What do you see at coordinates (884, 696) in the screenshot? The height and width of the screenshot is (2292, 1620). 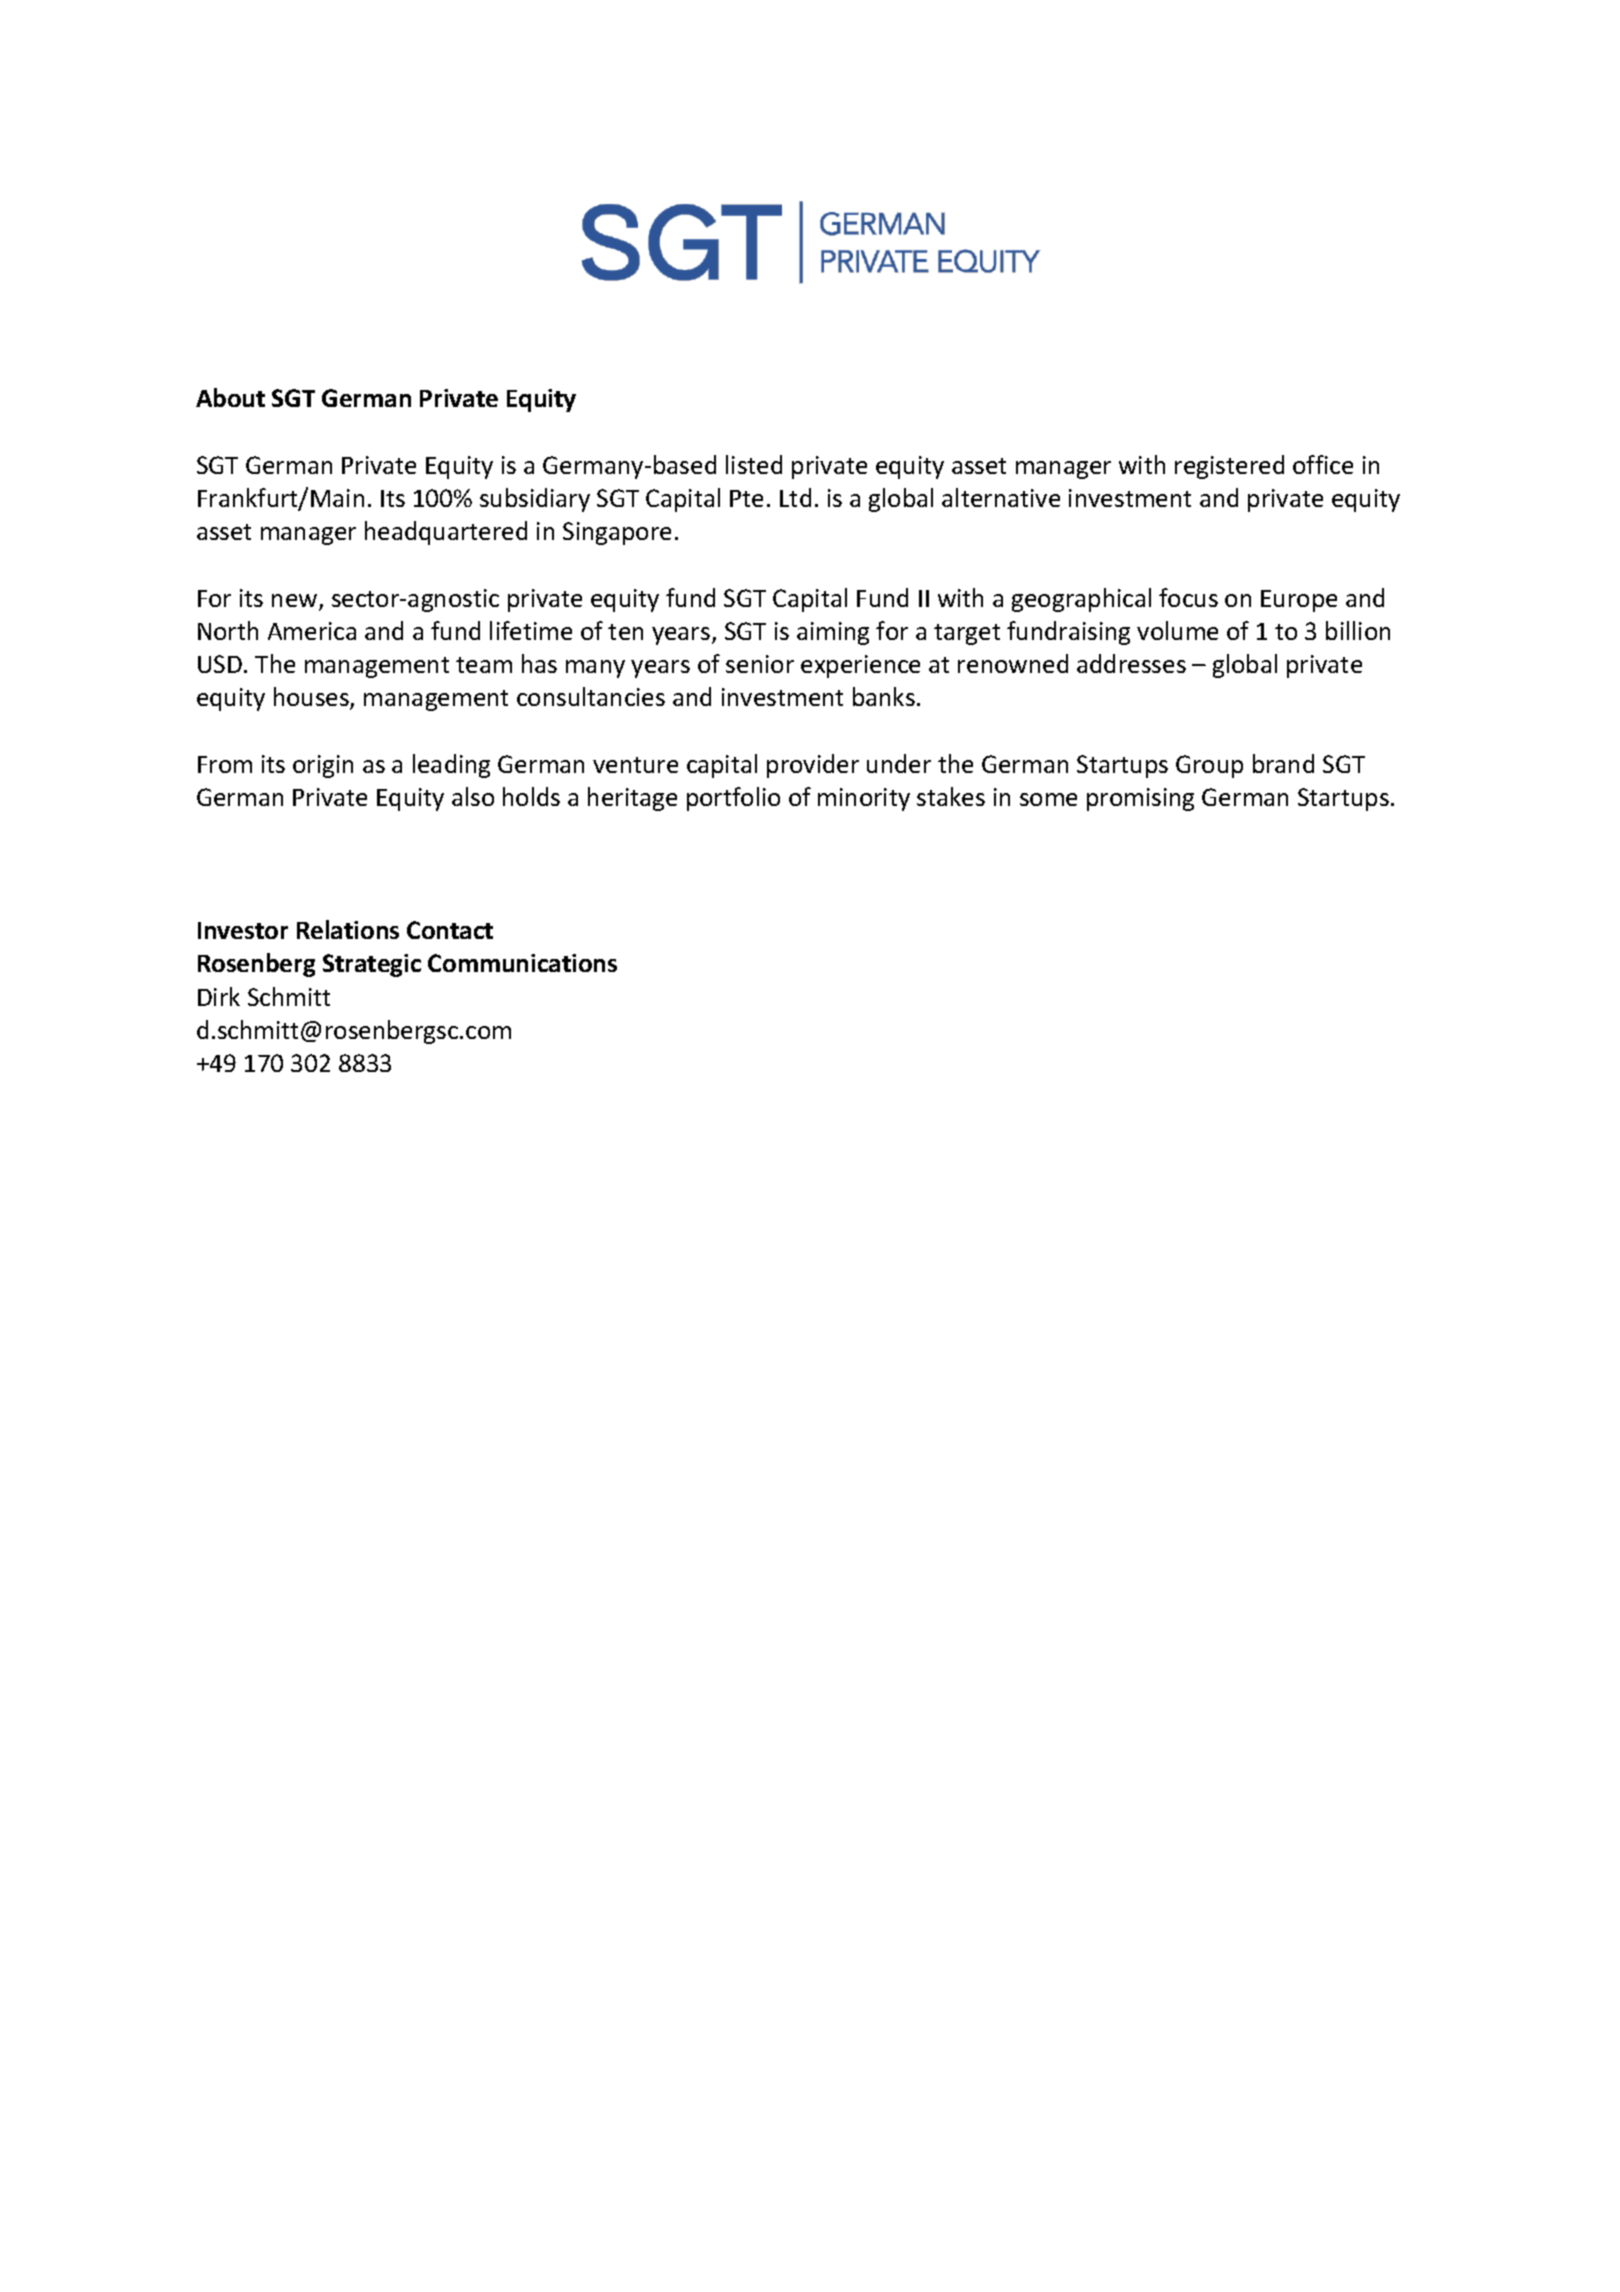 I see `banks` at bounding box center [884, 696].
